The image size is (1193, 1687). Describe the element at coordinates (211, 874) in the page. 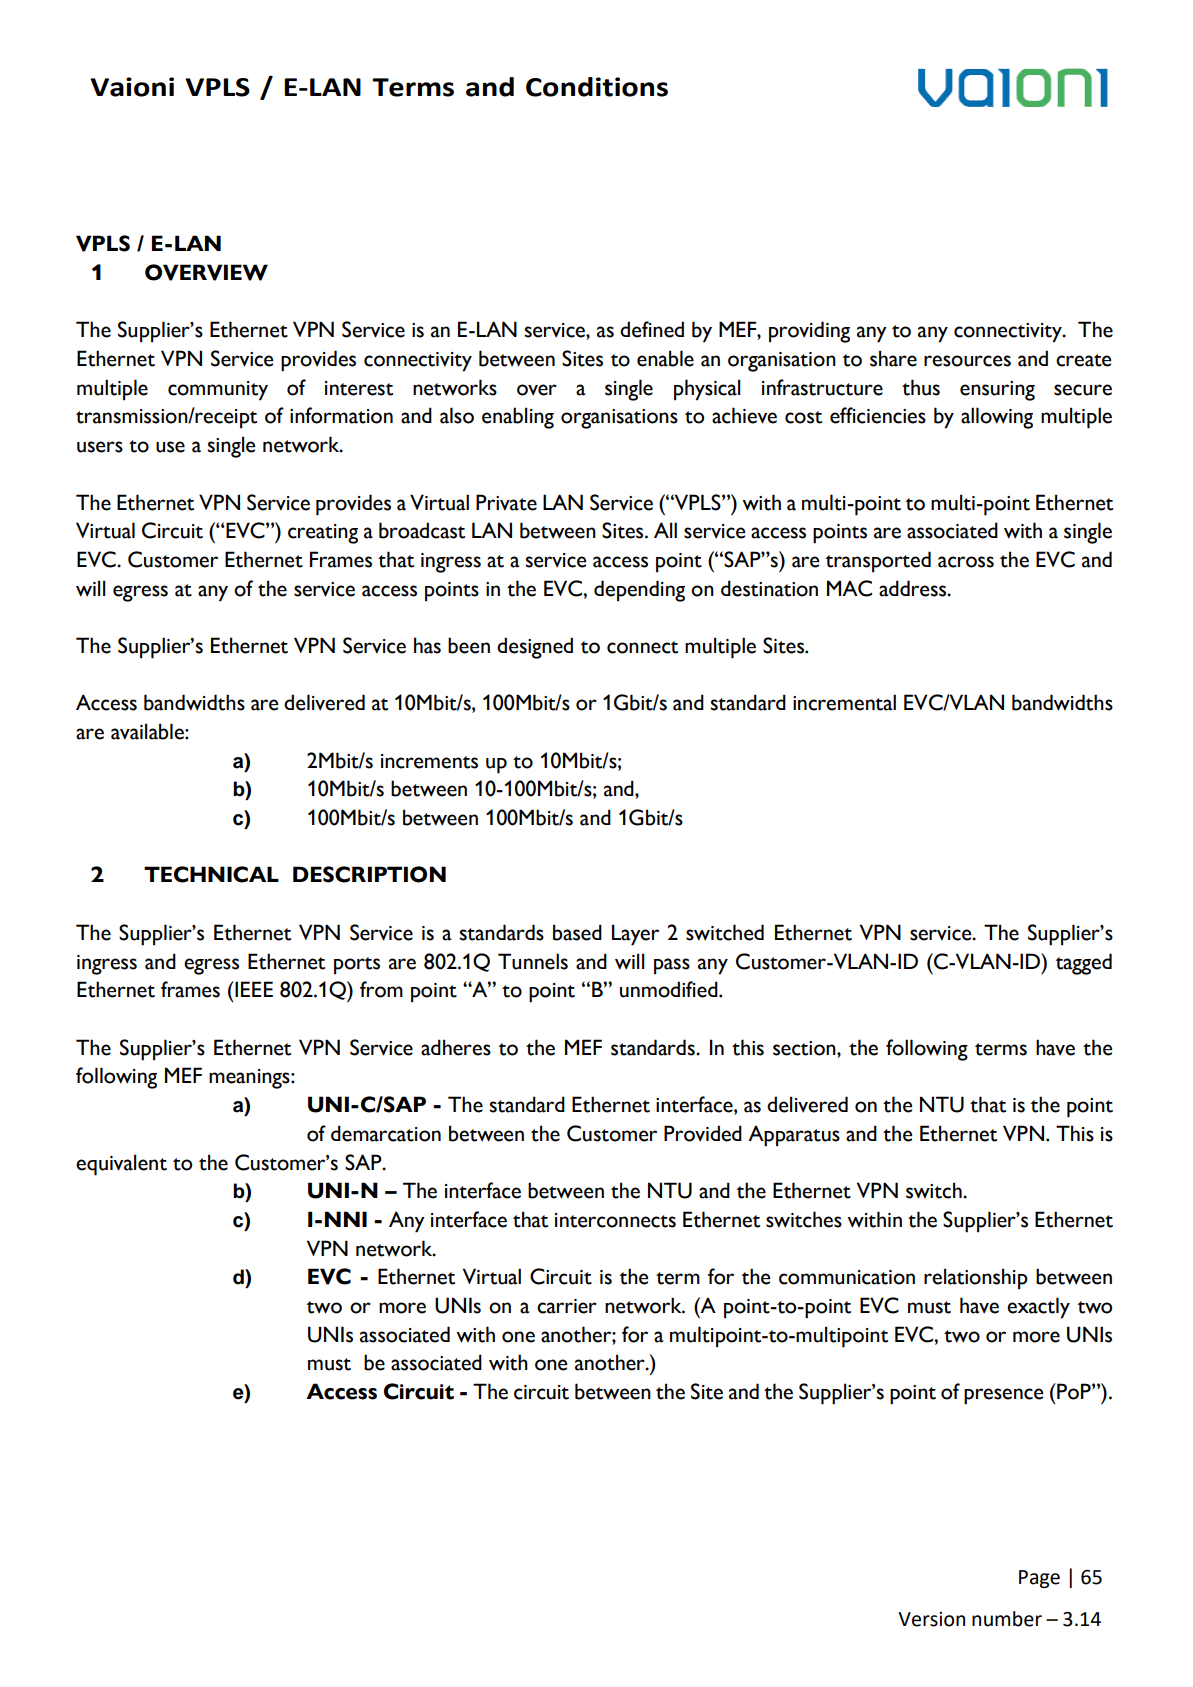

I see `TECHNICAL` at that location.
